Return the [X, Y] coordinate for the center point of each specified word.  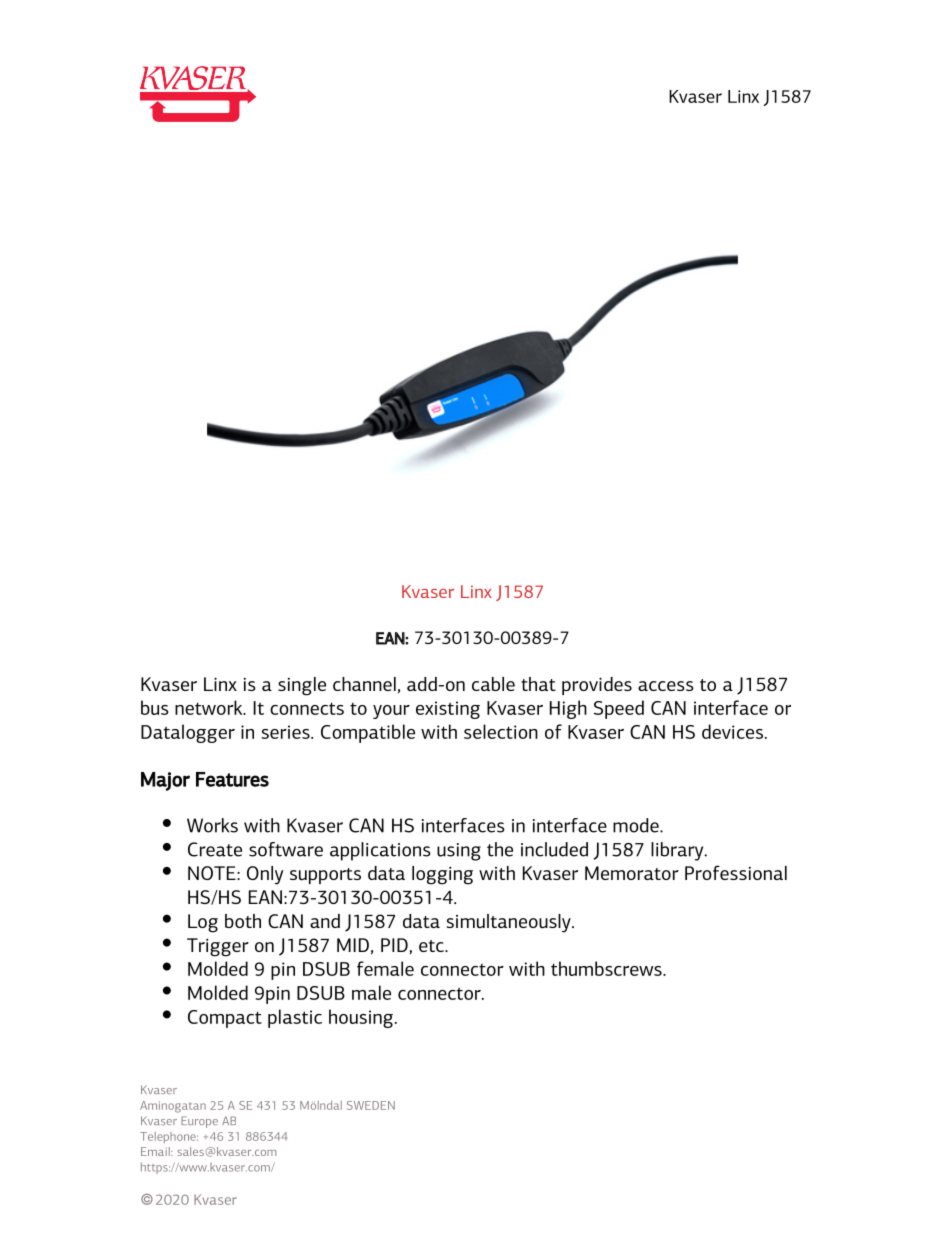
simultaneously [509, 923]
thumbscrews [607, 968]
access [666, 686]
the [500, 849]
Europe [199, 1122]
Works [212, 825]
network [210, 707]
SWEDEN [371, 1105]
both [243, 921]
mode [637, 825]
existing [448, 710]
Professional [736, 872]
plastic [295, 1018]
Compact [225, 1019]
